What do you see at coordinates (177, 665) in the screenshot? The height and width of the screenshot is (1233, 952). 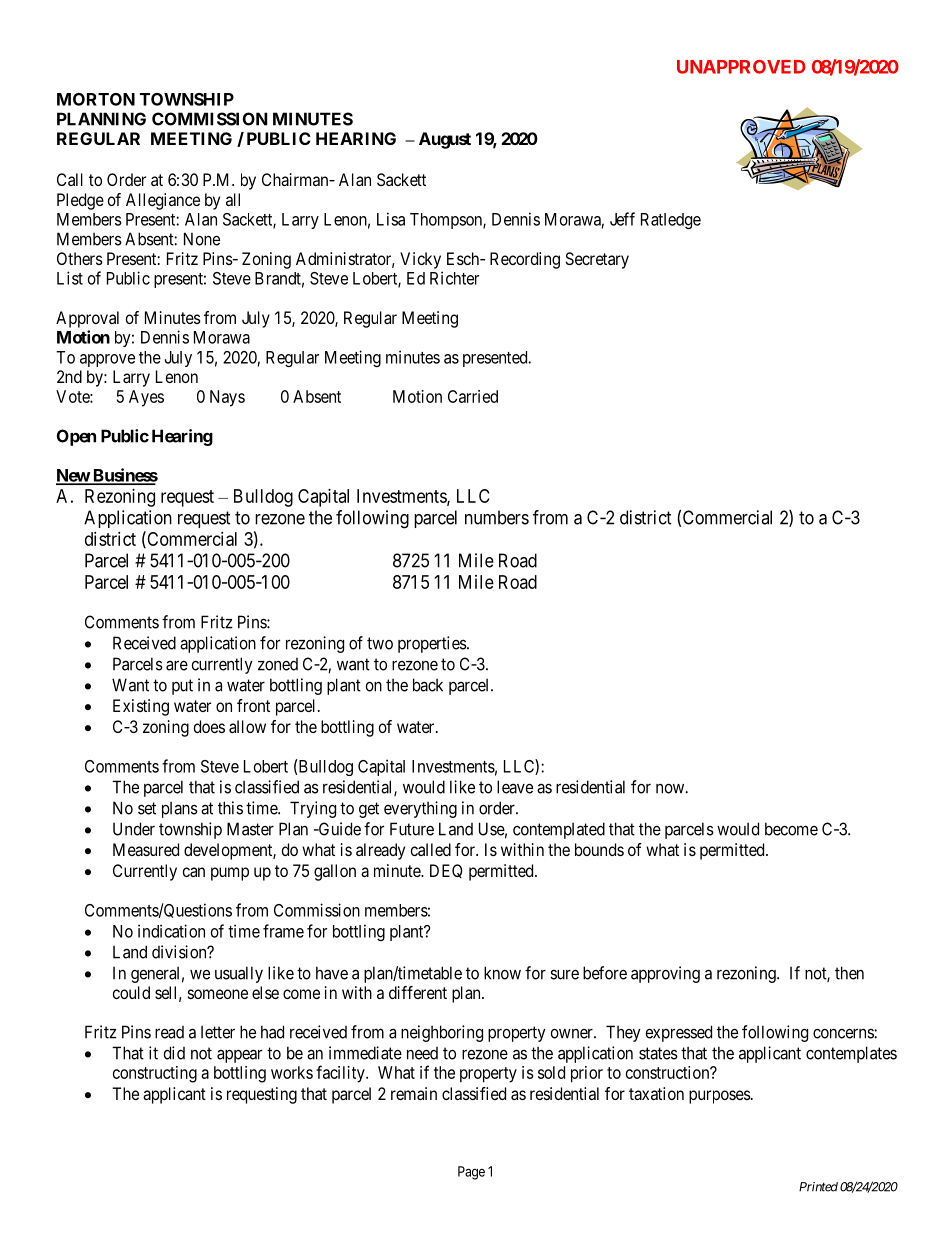 I see `are` at bounding box center [177, 665].
